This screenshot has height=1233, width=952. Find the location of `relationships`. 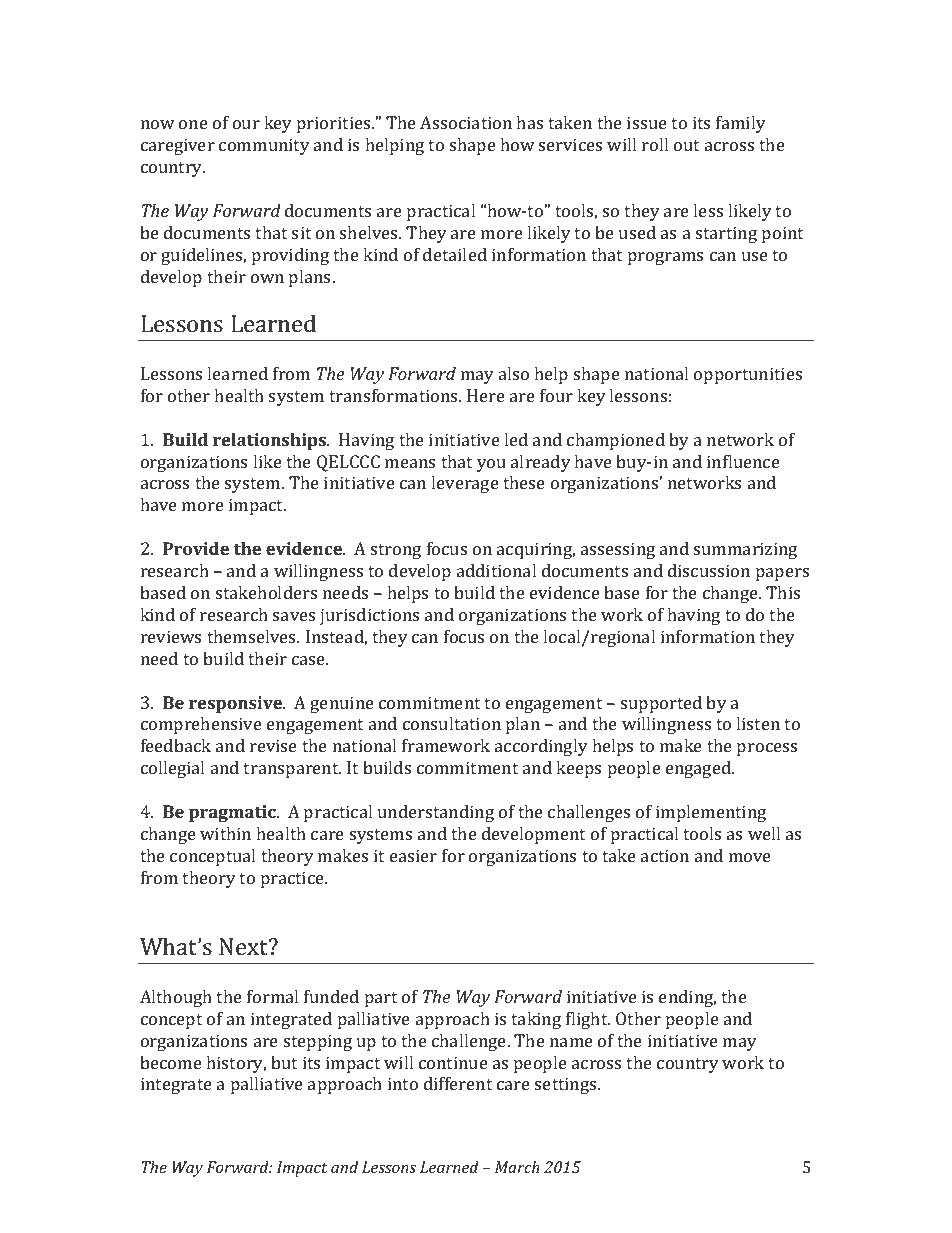

relationships is located at coordinates (270, 441).
